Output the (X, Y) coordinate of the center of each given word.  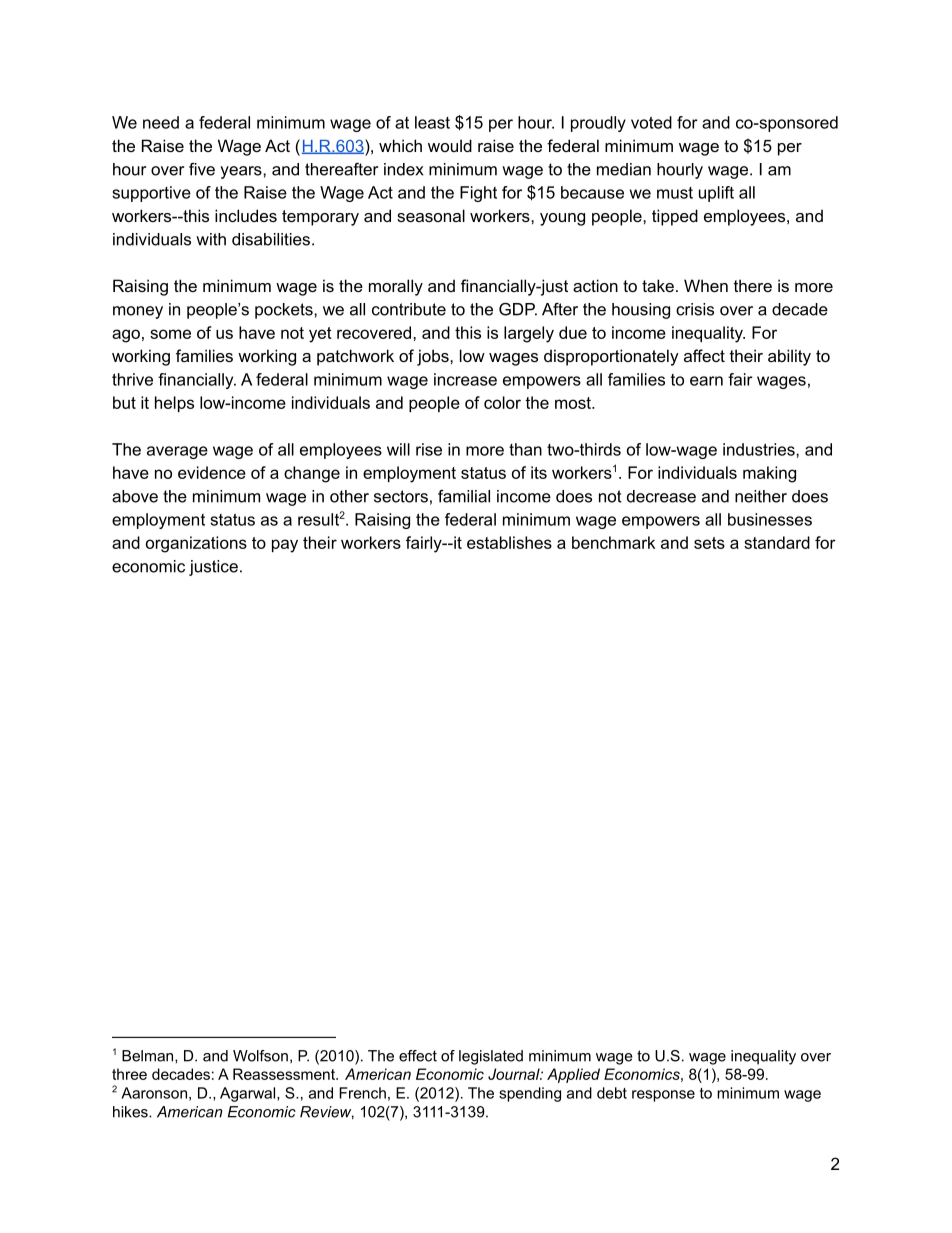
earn (706, 381)
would (450, 145)
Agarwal (249, 1094)
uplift (716, 194)
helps (174, 404)
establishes (509, 542)
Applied (573, 1075)
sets (709, 543)
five (202, 169)
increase (465, 379)
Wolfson (260, 1056)
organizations (196, 544)
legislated (491, 1057)
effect (418, 1056)
